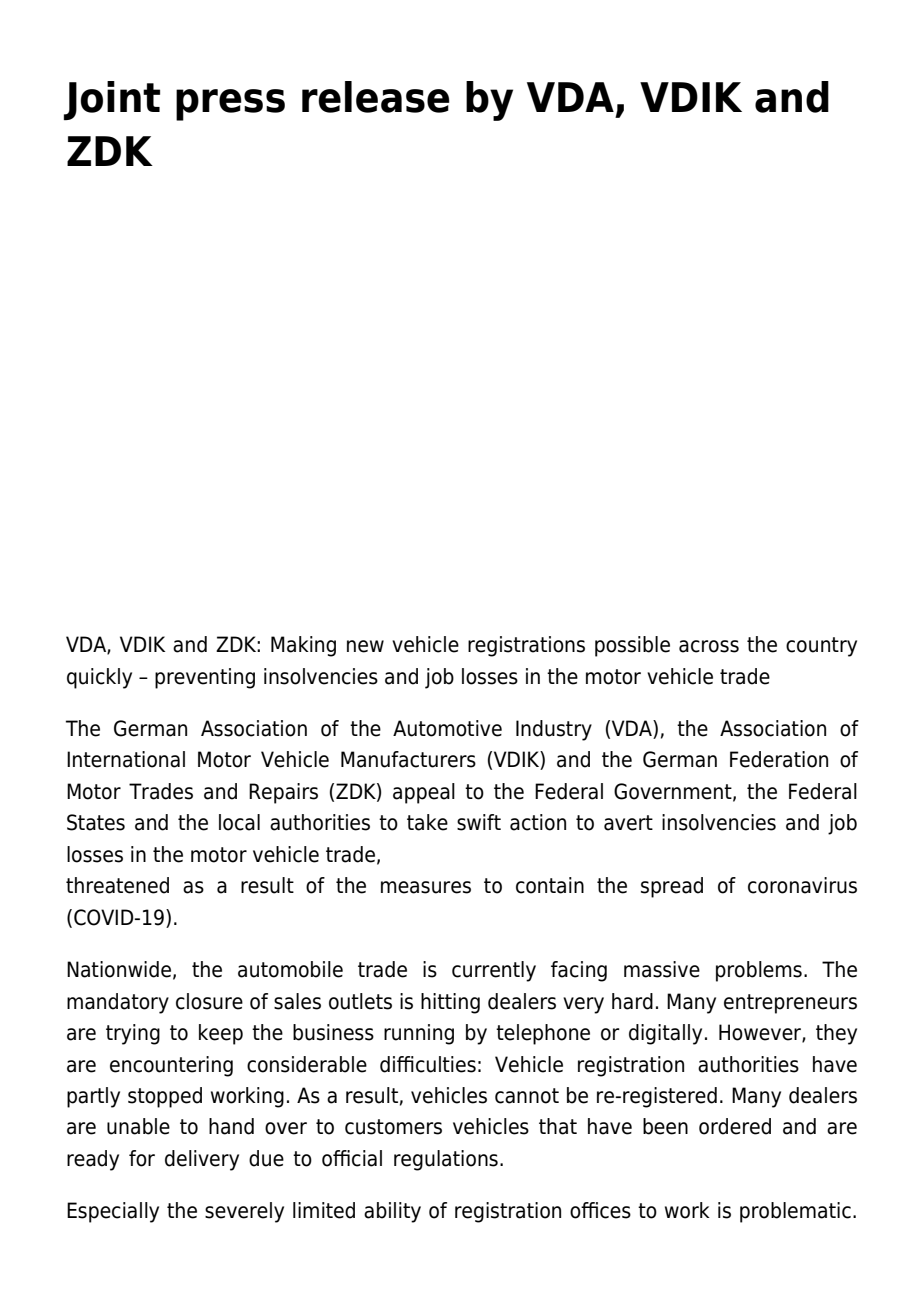 Image resolution: width=924 pixels, height=1308 pixels. Describe the element at coordinates (142, 1158) in the page. I see `for` at that location.
